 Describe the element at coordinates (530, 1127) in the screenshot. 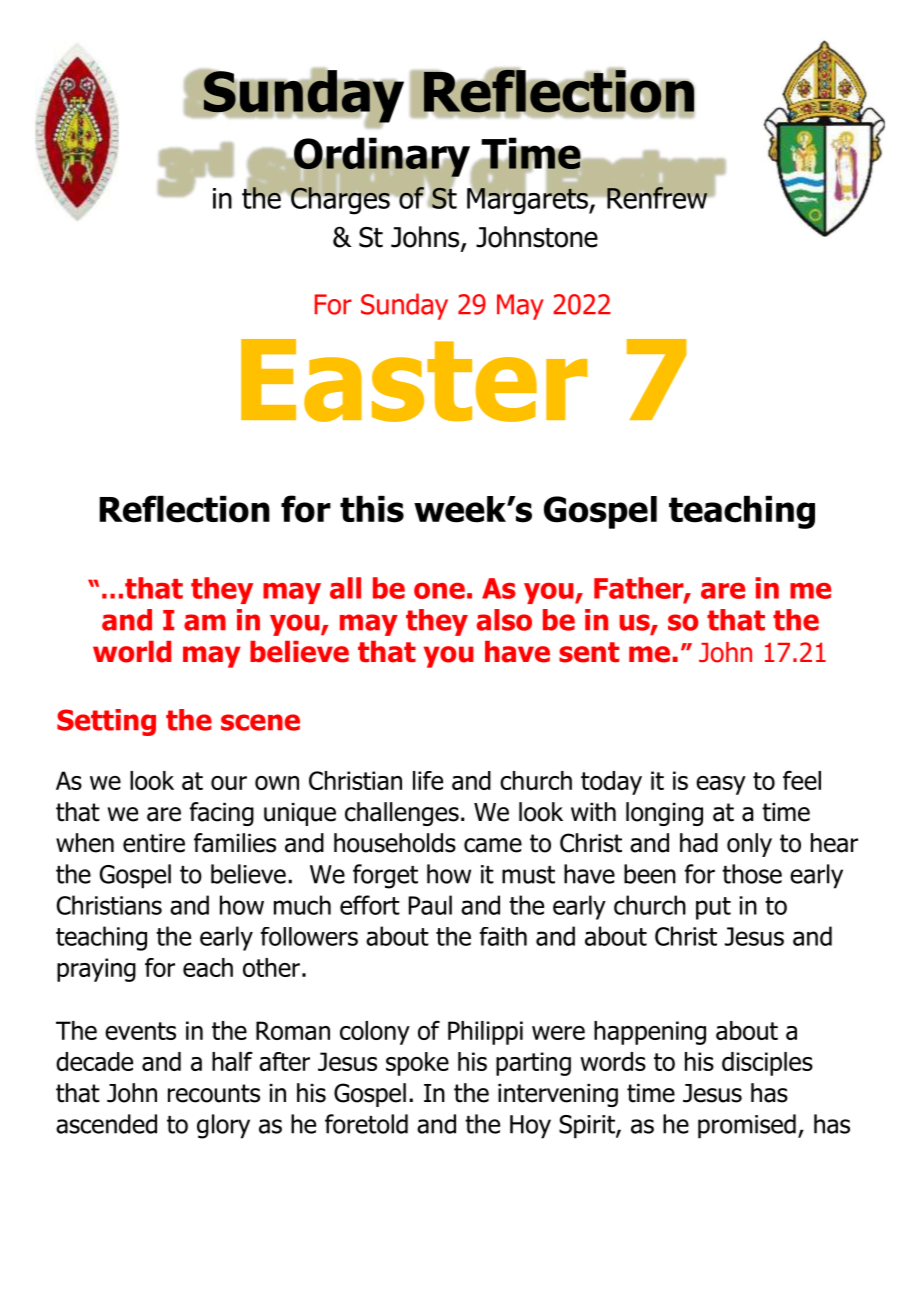

I see `Hoy` at that location.
